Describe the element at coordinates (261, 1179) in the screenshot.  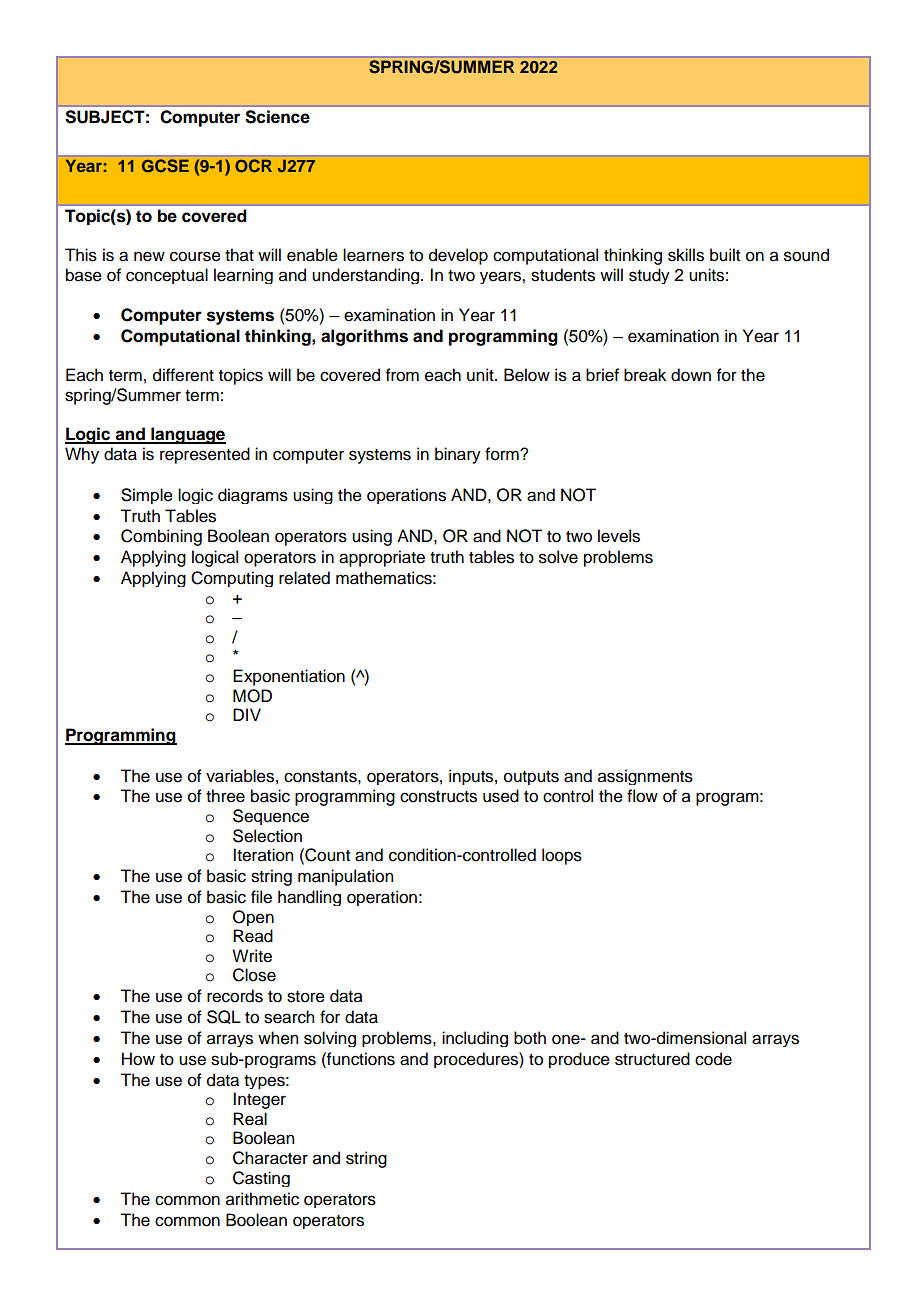
I see `Casting` at that location.
